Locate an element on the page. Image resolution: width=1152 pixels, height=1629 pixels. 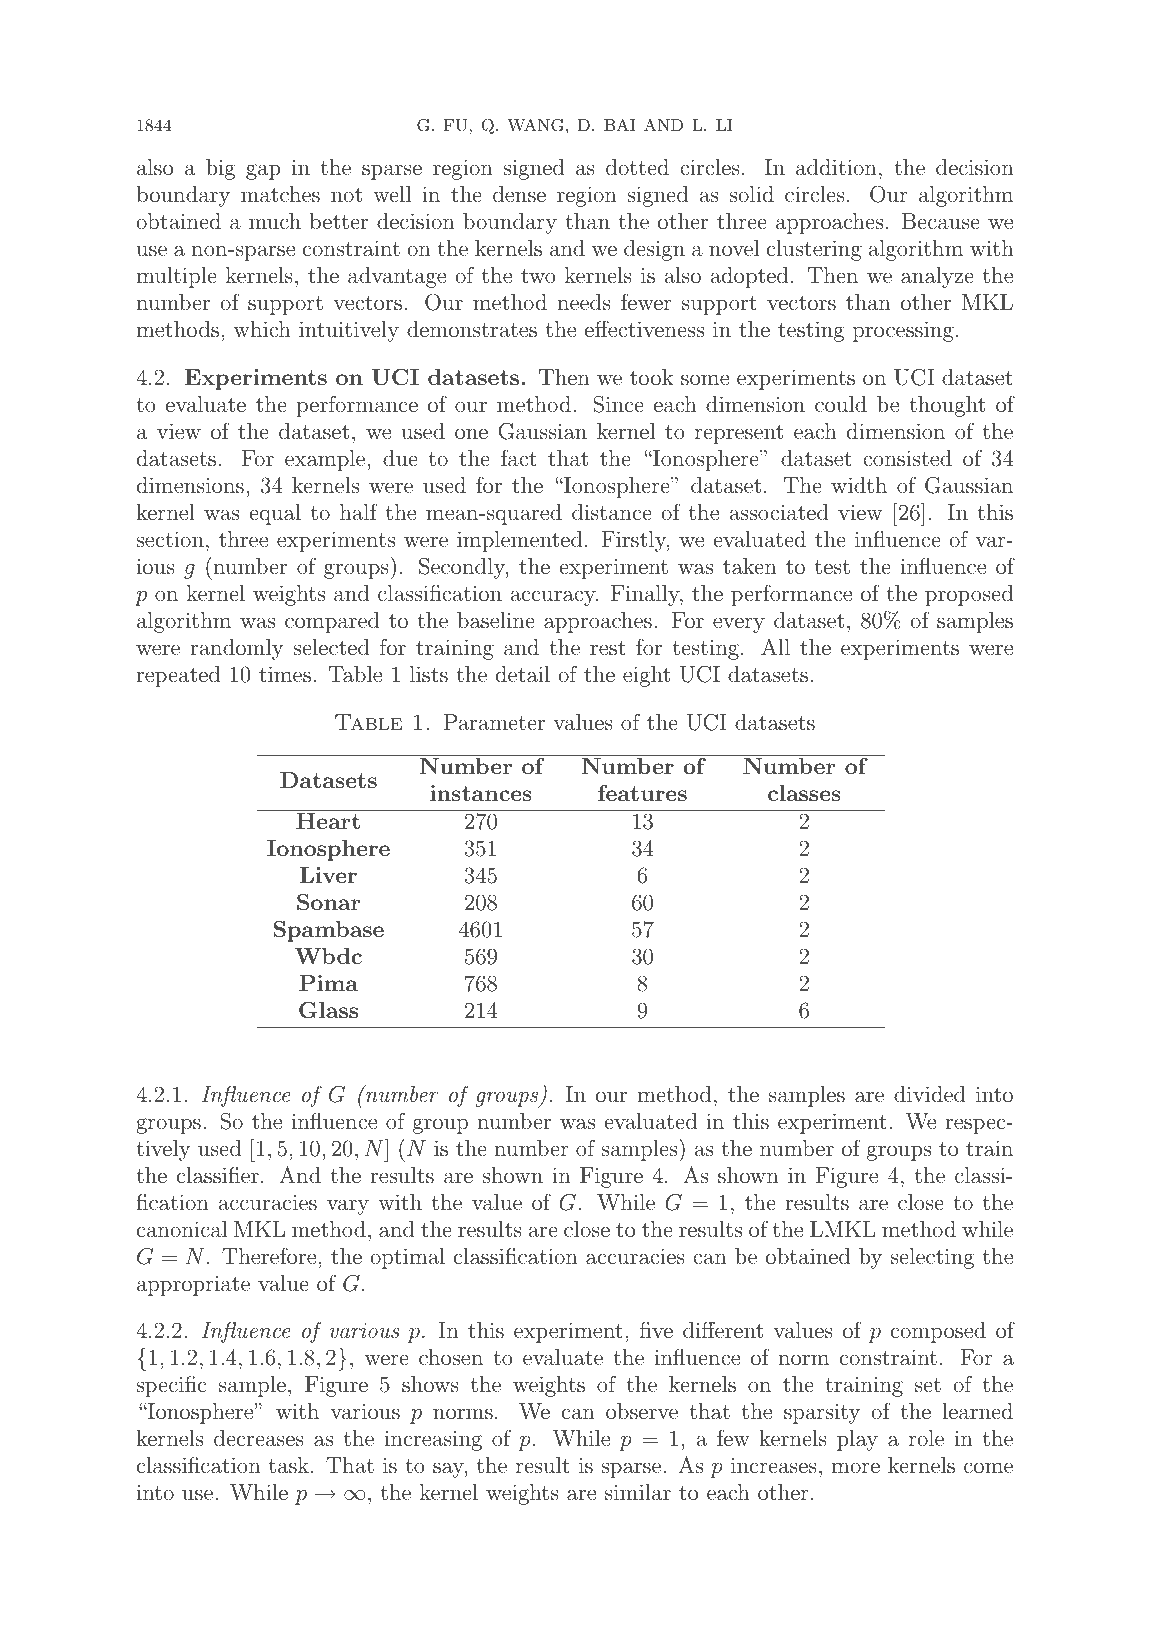
addition is located at coordinates (836, 167).
